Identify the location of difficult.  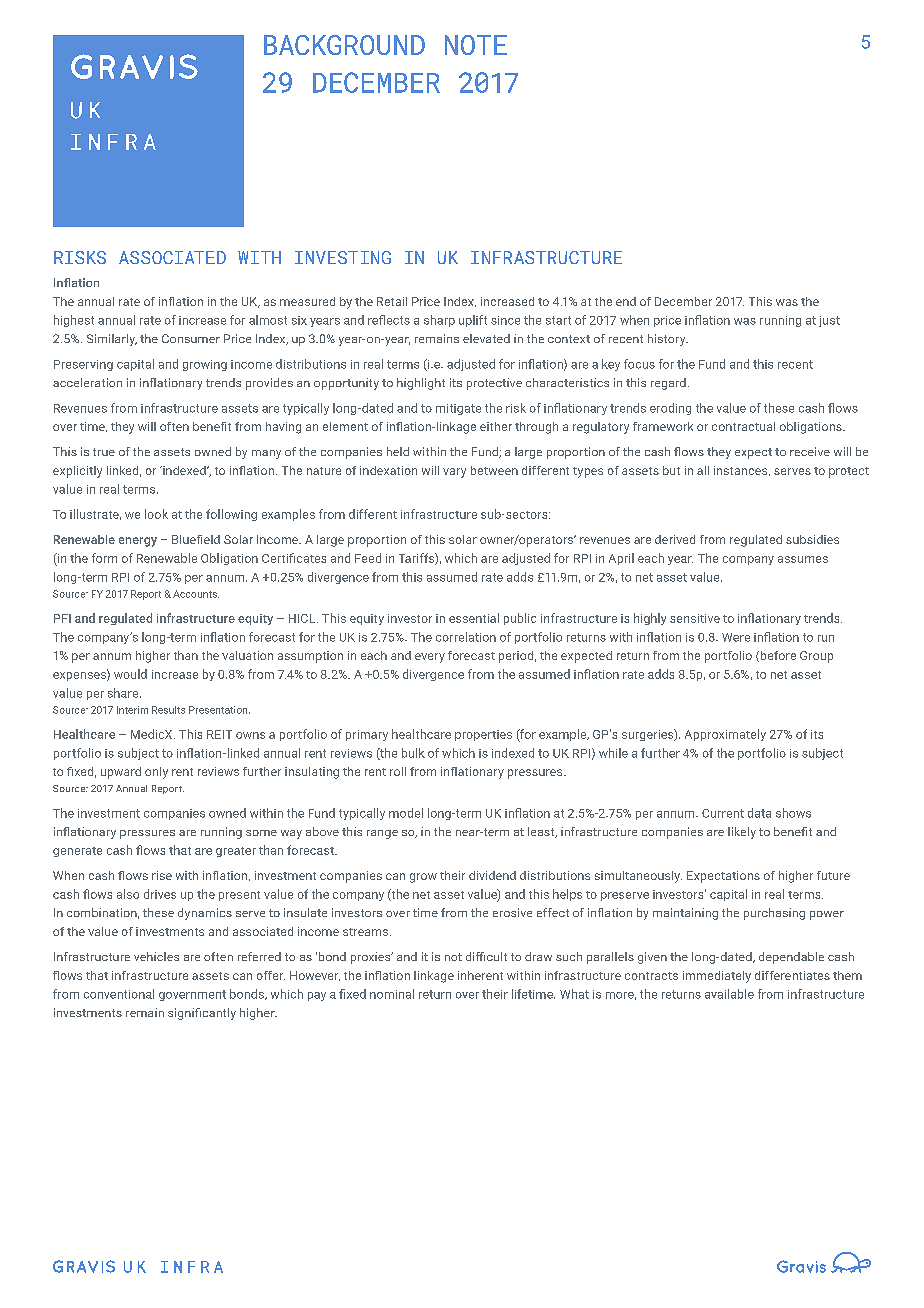
(486, 956).
